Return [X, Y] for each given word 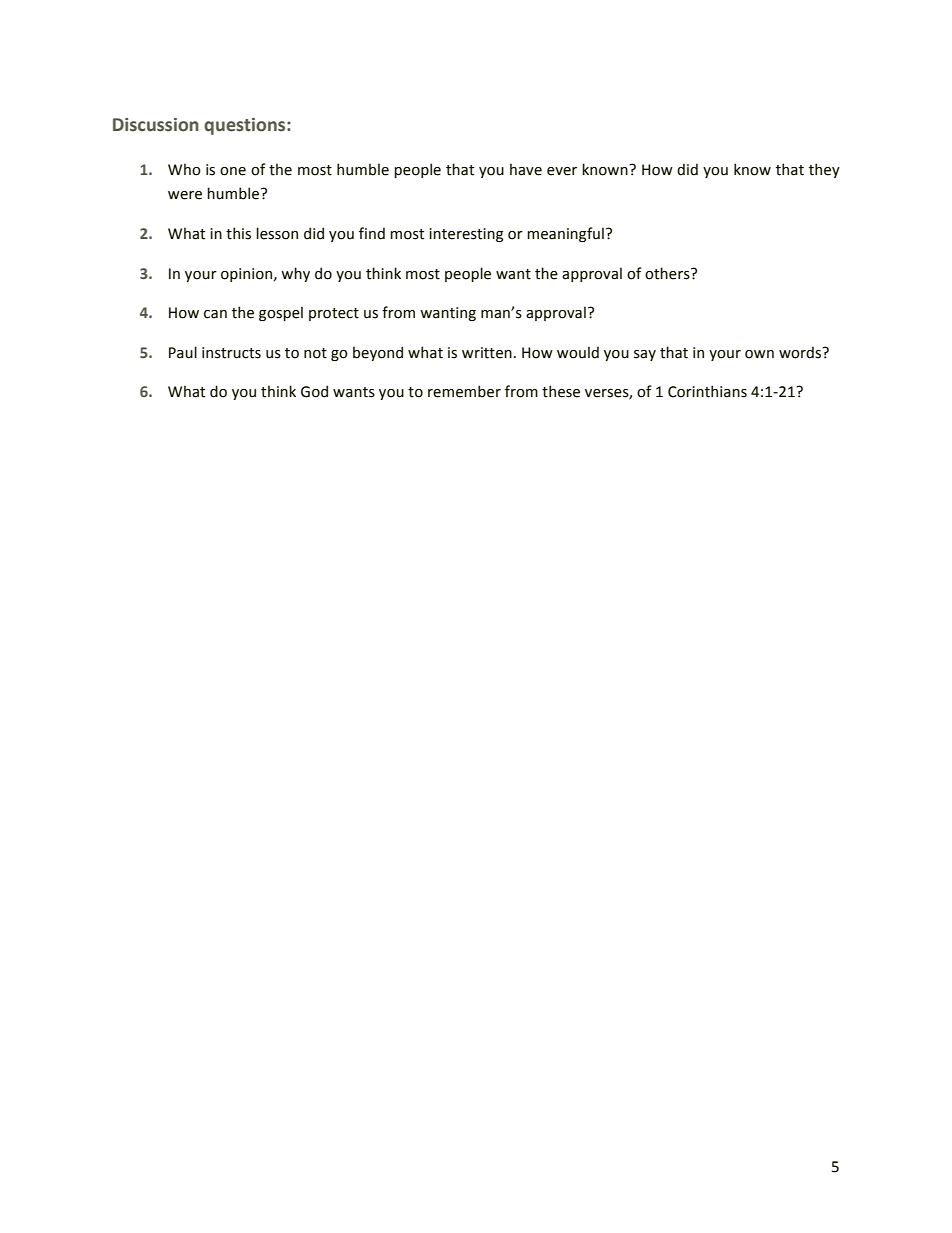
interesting [466, 235]
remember [464, 391]
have [526, 169]
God [314, 391]
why [295, 274]
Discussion [156, 125]
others [668, 273]
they [824, 170]
